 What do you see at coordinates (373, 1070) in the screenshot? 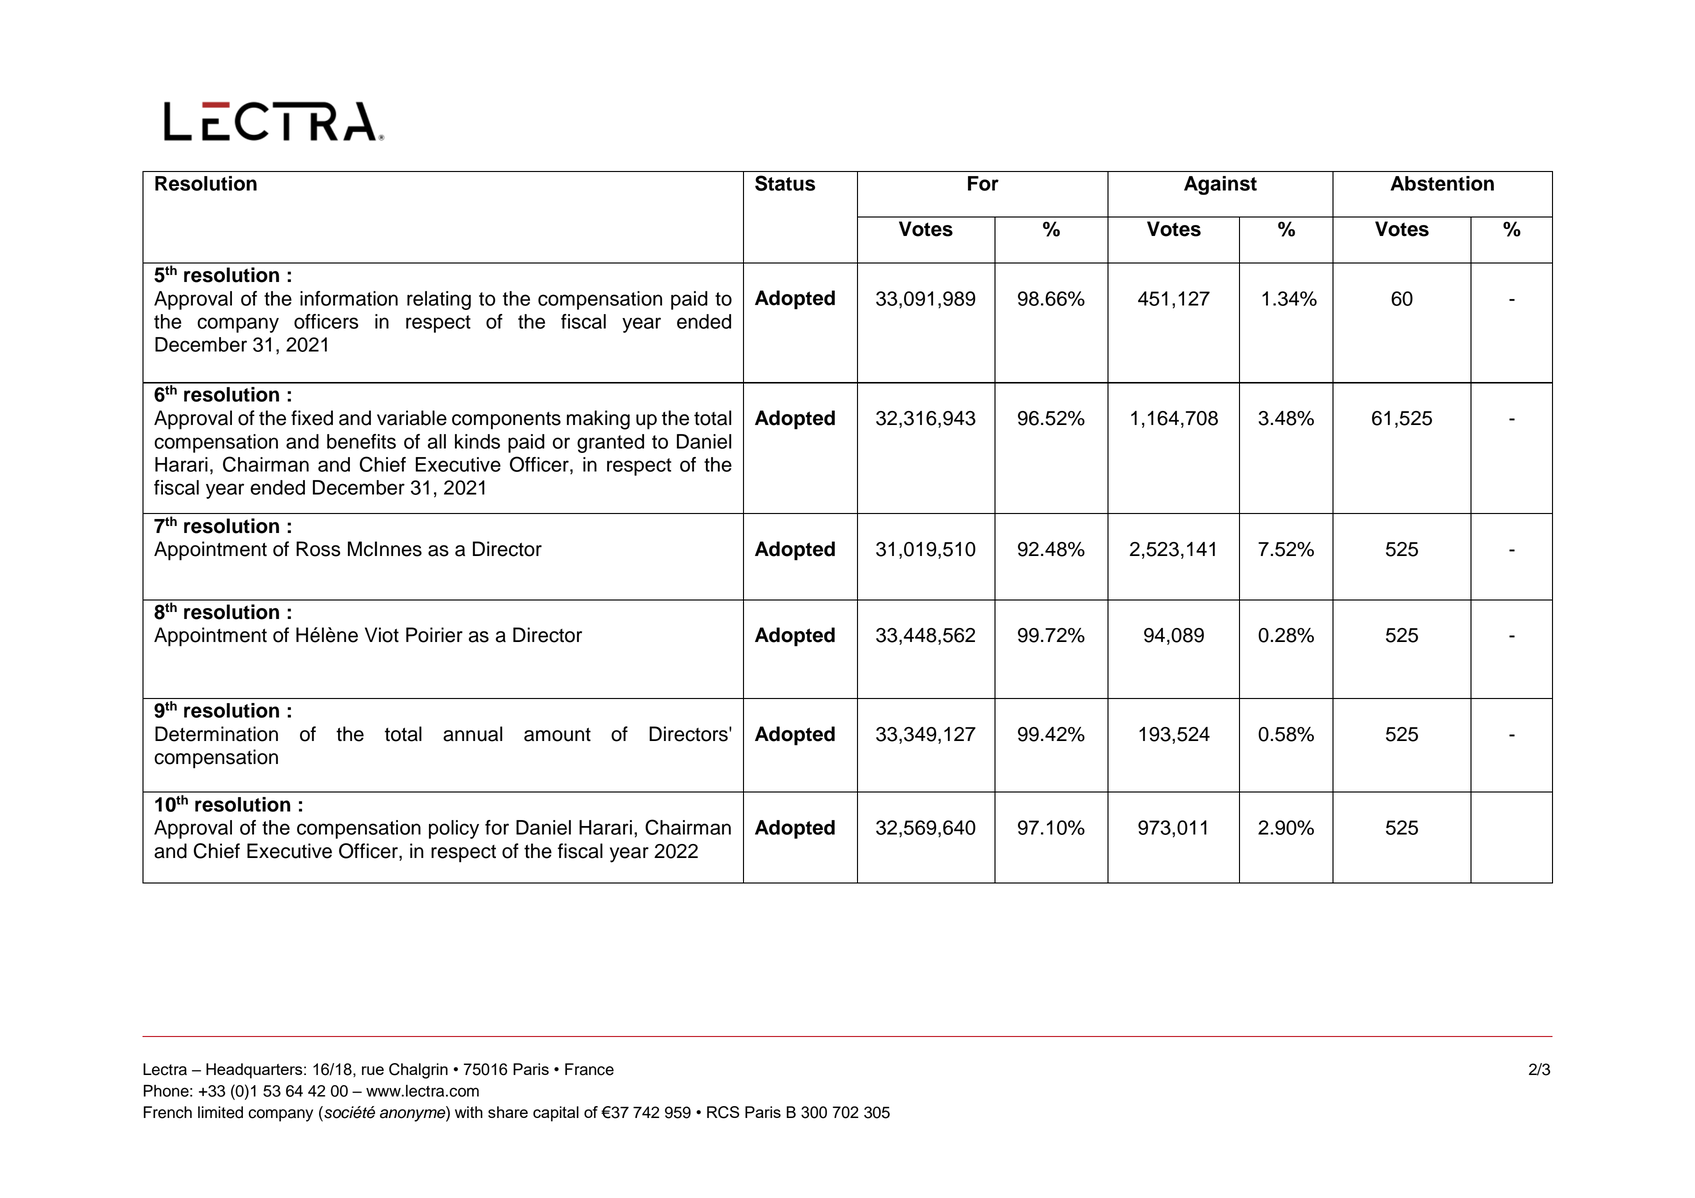
I see `rue` at bounding box center [373, 1070].
